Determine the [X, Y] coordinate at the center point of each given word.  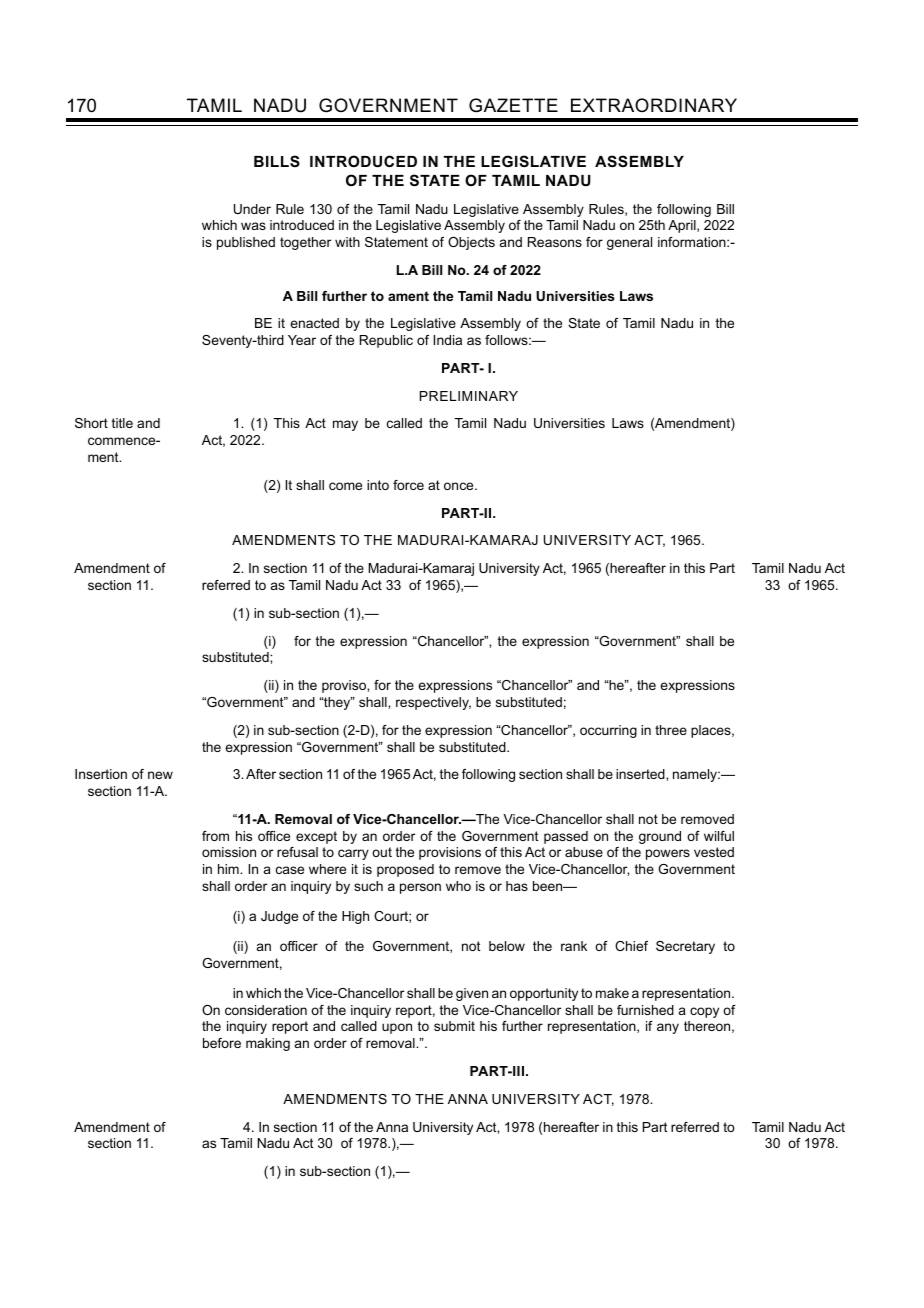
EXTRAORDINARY [654, 105]
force [408, 485]
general [629, 243]
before [222, 1043]
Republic [386, 341]
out [382, 852]
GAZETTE [513, 105]
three [671, 730]
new [160, 775]
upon [397, 1028]
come [345, 486]
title [122, 423]
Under [252, 209]
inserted [641, 774]
